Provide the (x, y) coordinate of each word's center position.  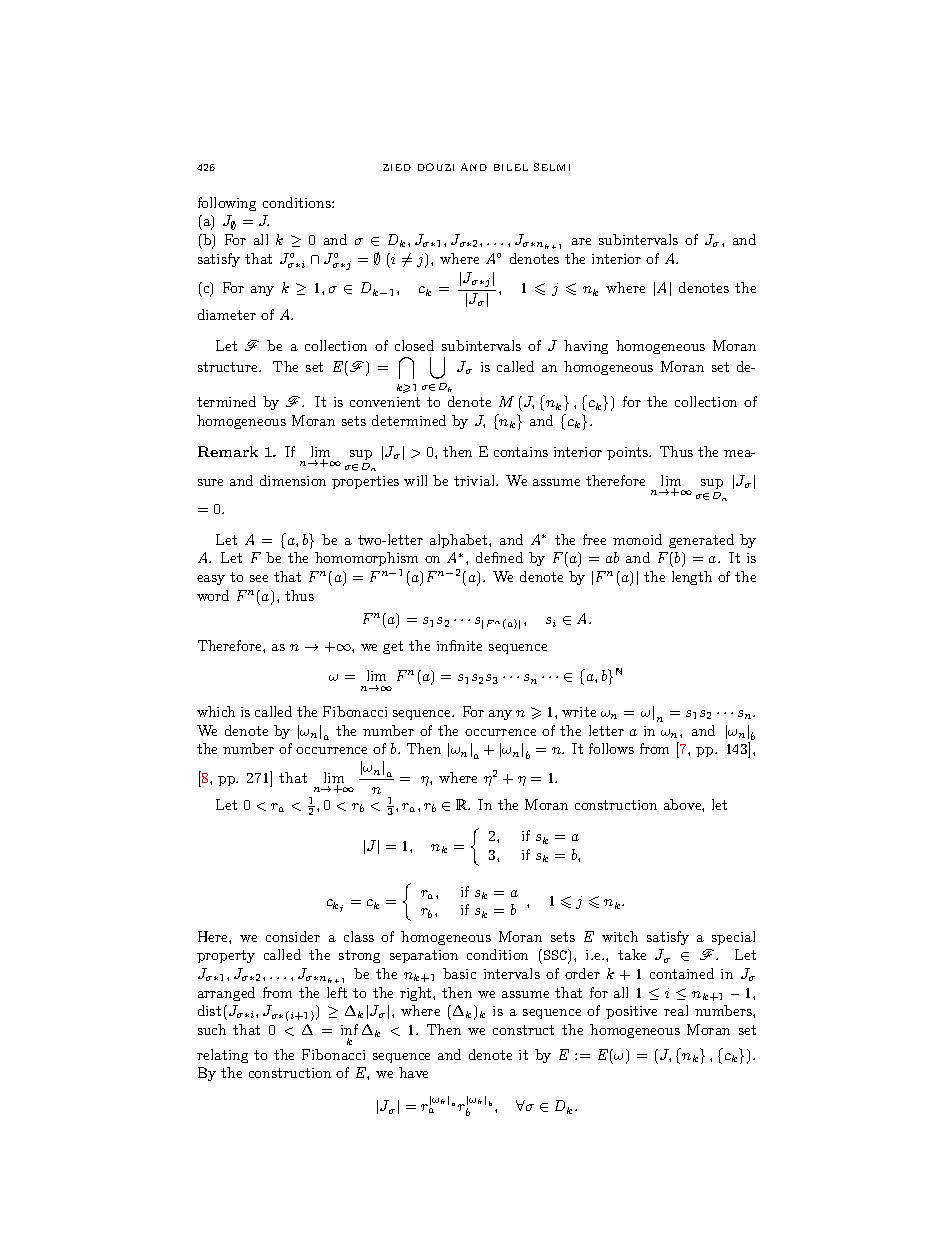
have (413, 1072)
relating (222, 1056)
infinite (459, 645)
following (227, 204)
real (676, 1010)
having (586, 347)
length (692, 578)
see (259, 578)
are (581, 241)
